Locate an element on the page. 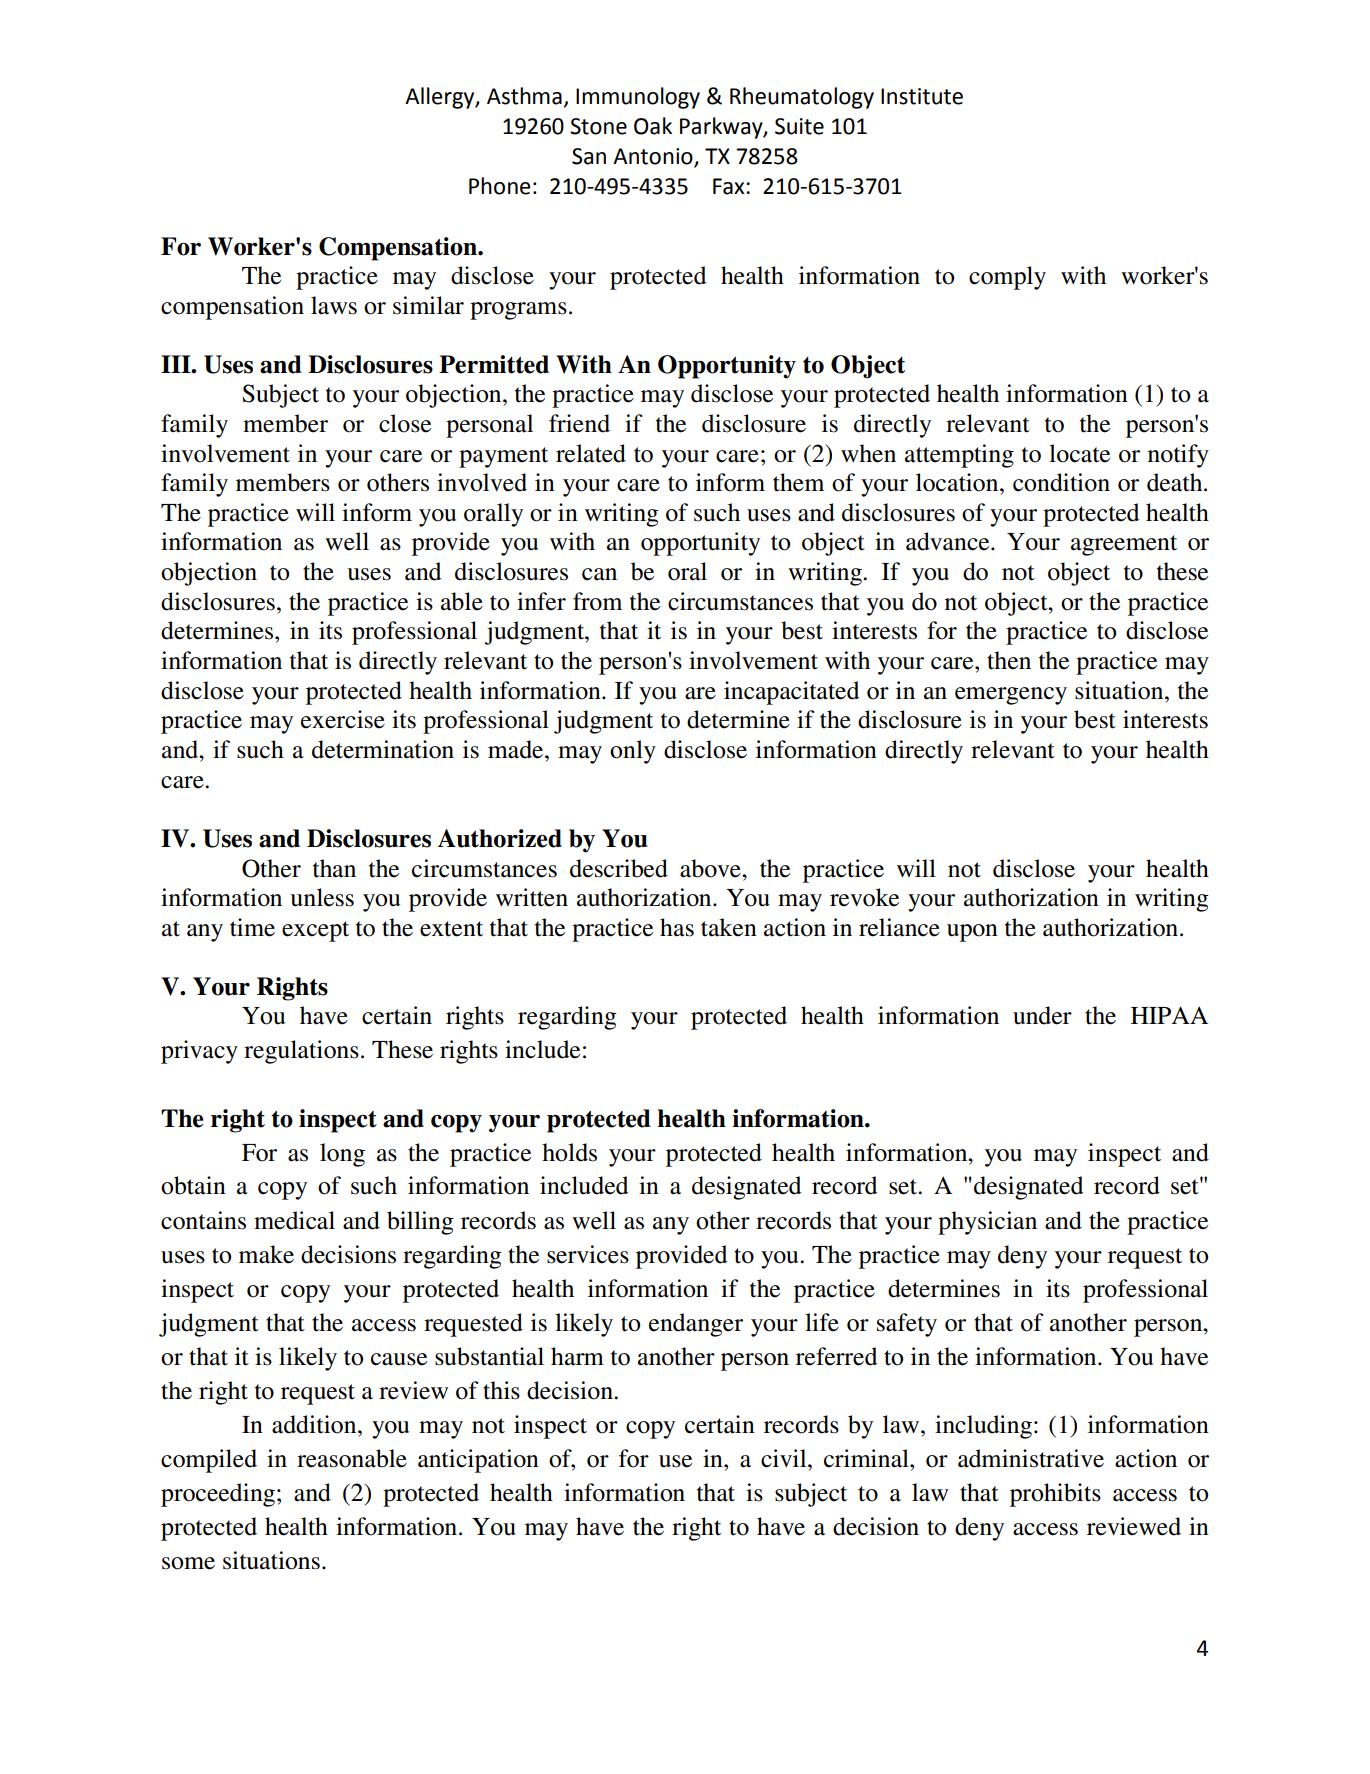 The width and height of the image is (1370, 1774). Phone is located at coordinates (500, 186).
